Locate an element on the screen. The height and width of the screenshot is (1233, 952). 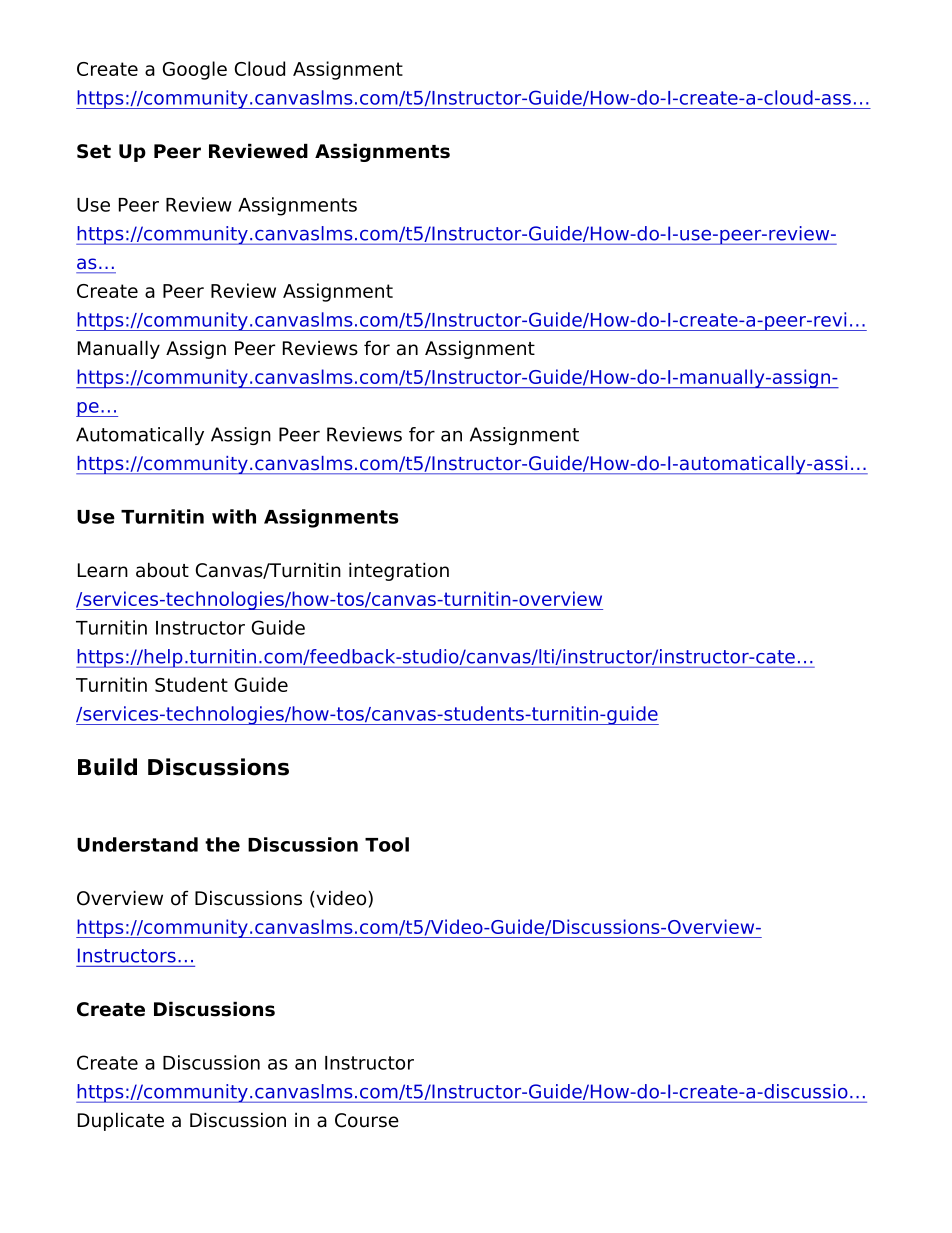
Set is located at coordinates (94, 151).
